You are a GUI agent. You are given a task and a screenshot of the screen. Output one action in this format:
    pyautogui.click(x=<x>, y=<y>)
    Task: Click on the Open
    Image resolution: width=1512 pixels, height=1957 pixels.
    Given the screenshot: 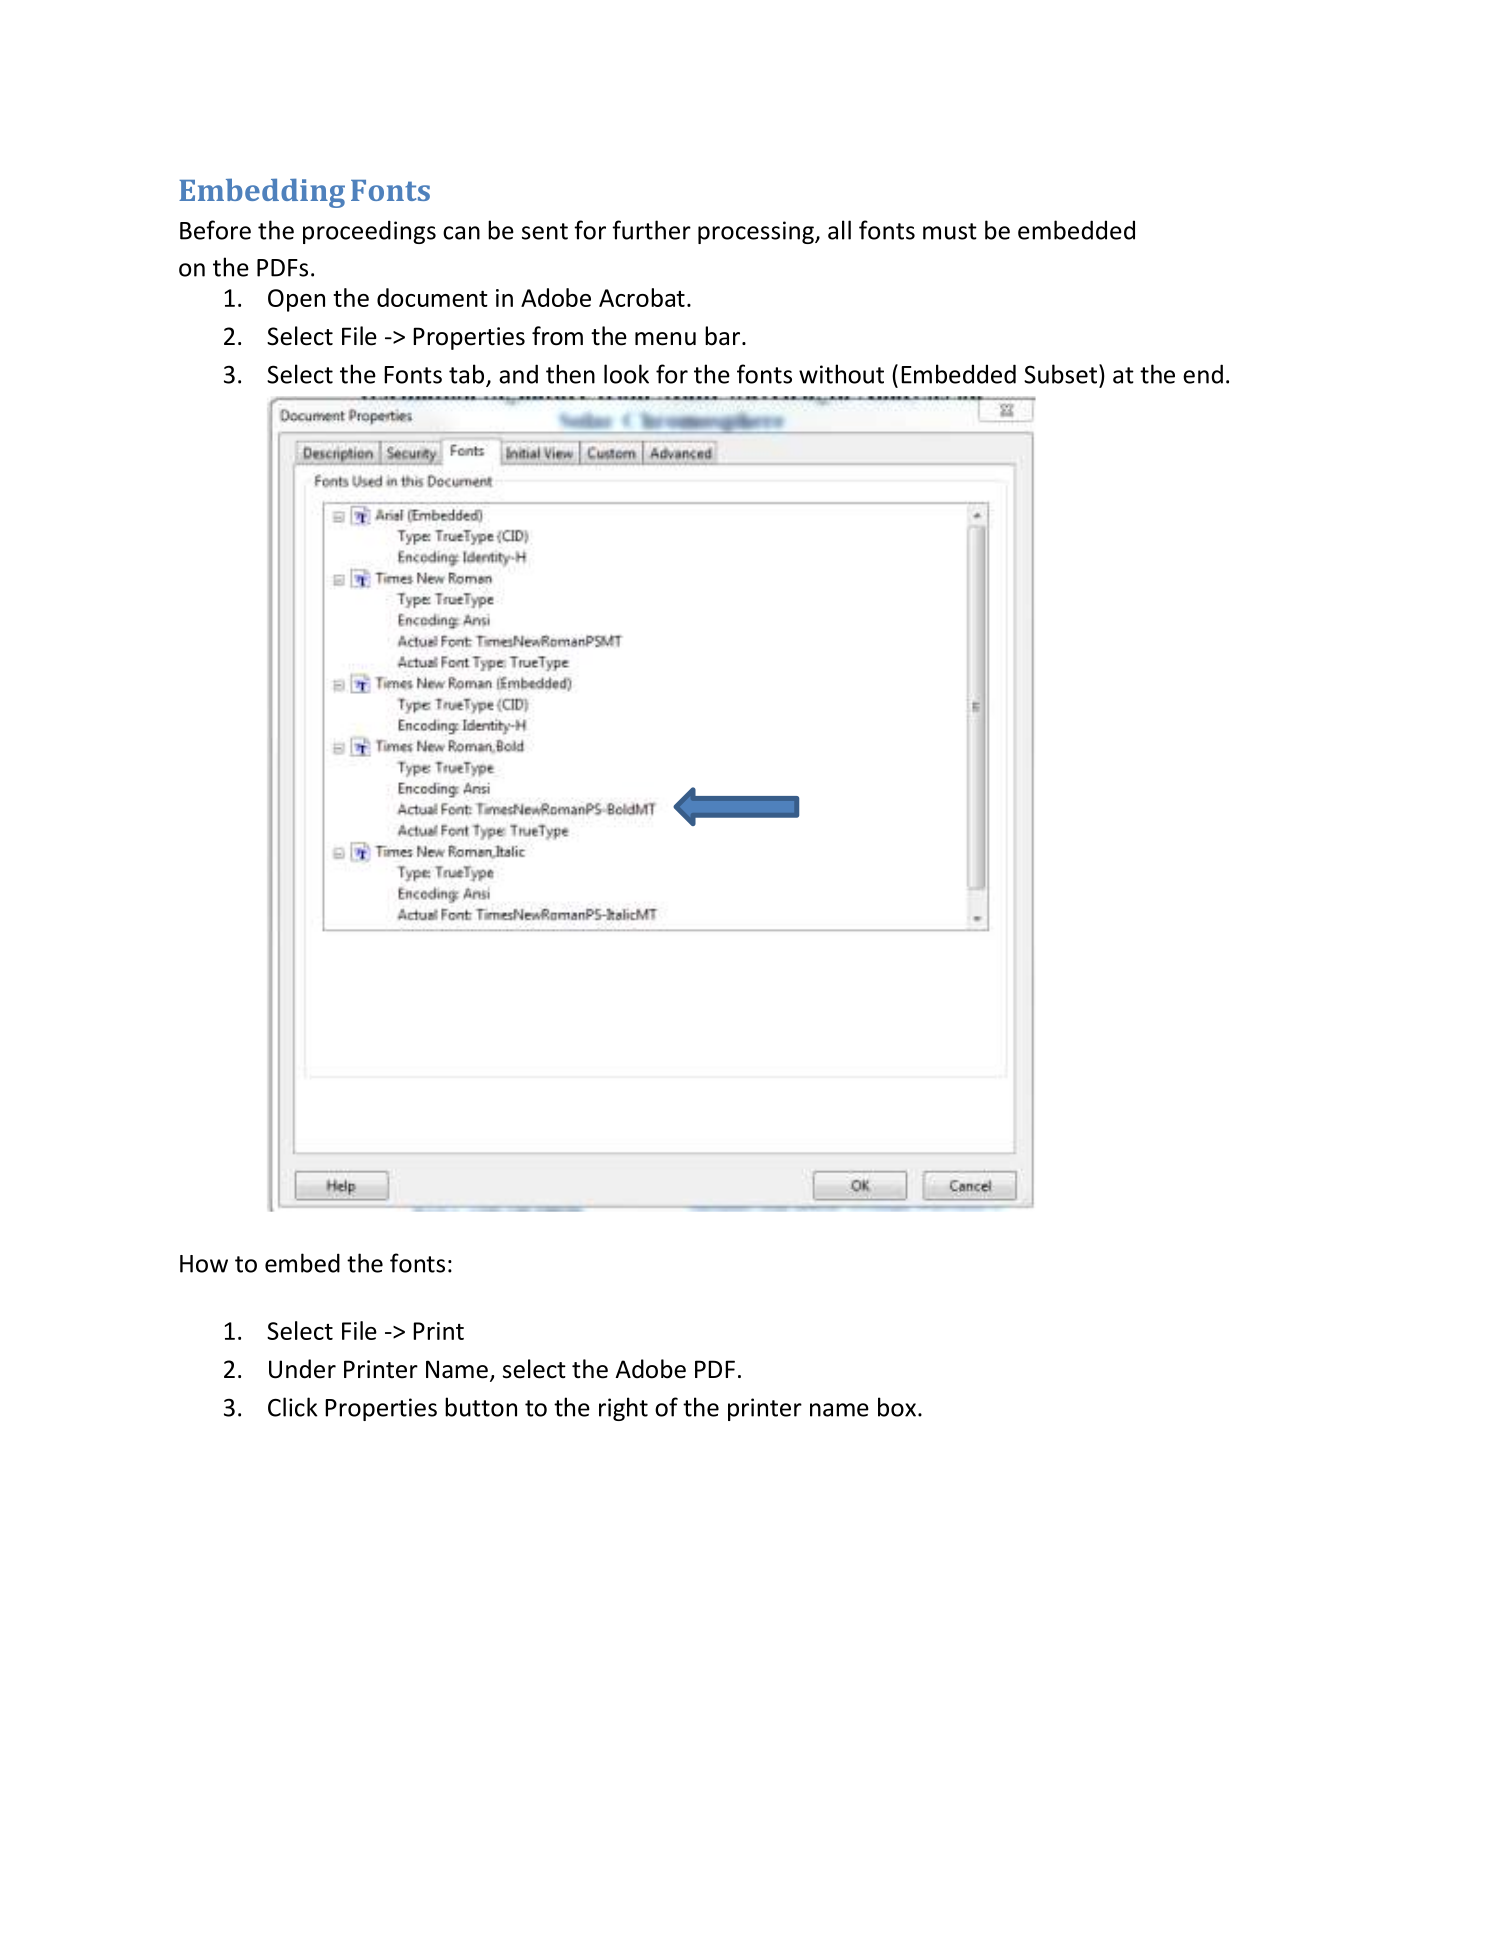 What is the action you would take?
    pyautogui.click(x=296, y=300)
